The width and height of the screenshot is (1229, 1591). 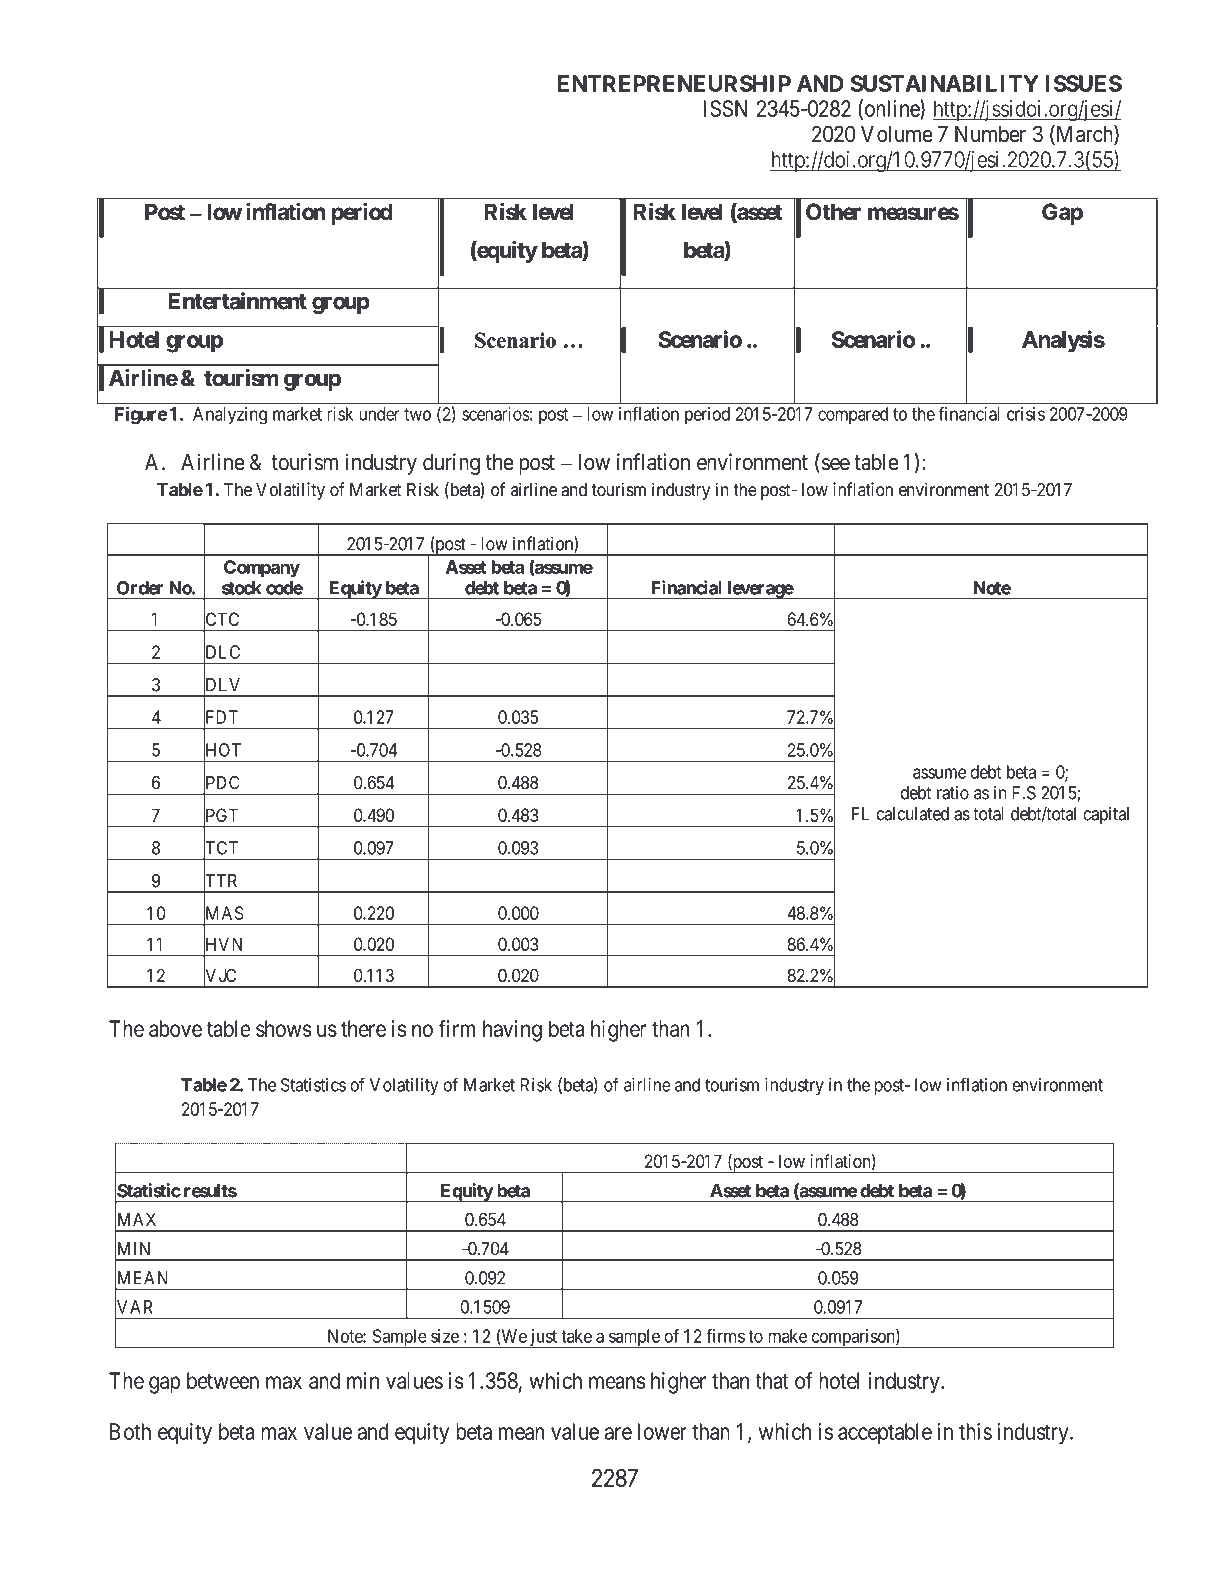 I want to click on Number, so click(x=990, y=134).
